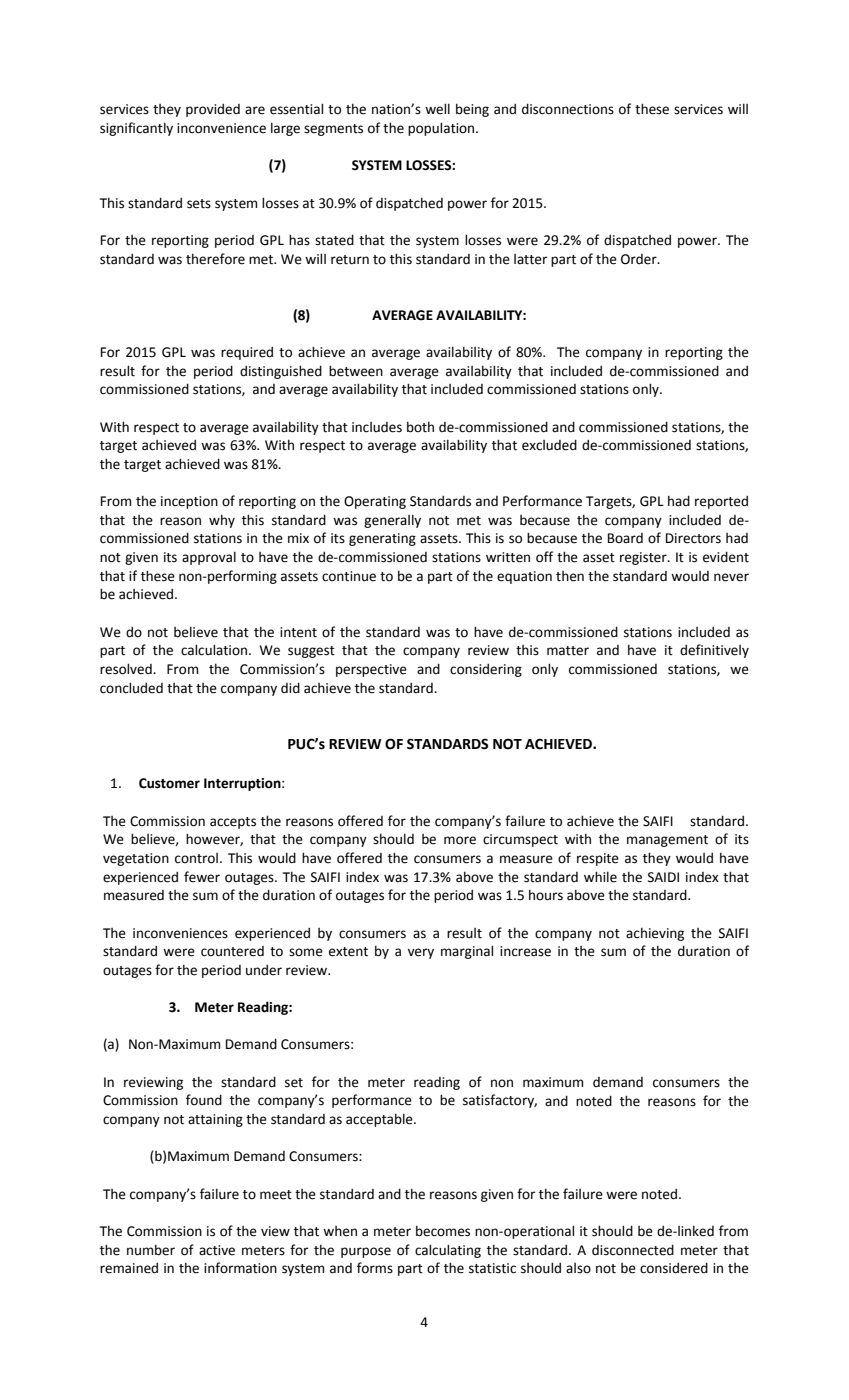 The image size is (849, 1400). Describe the element at coordinates (633, 1250) in the screenshot. I see `disconnected` at that location.
